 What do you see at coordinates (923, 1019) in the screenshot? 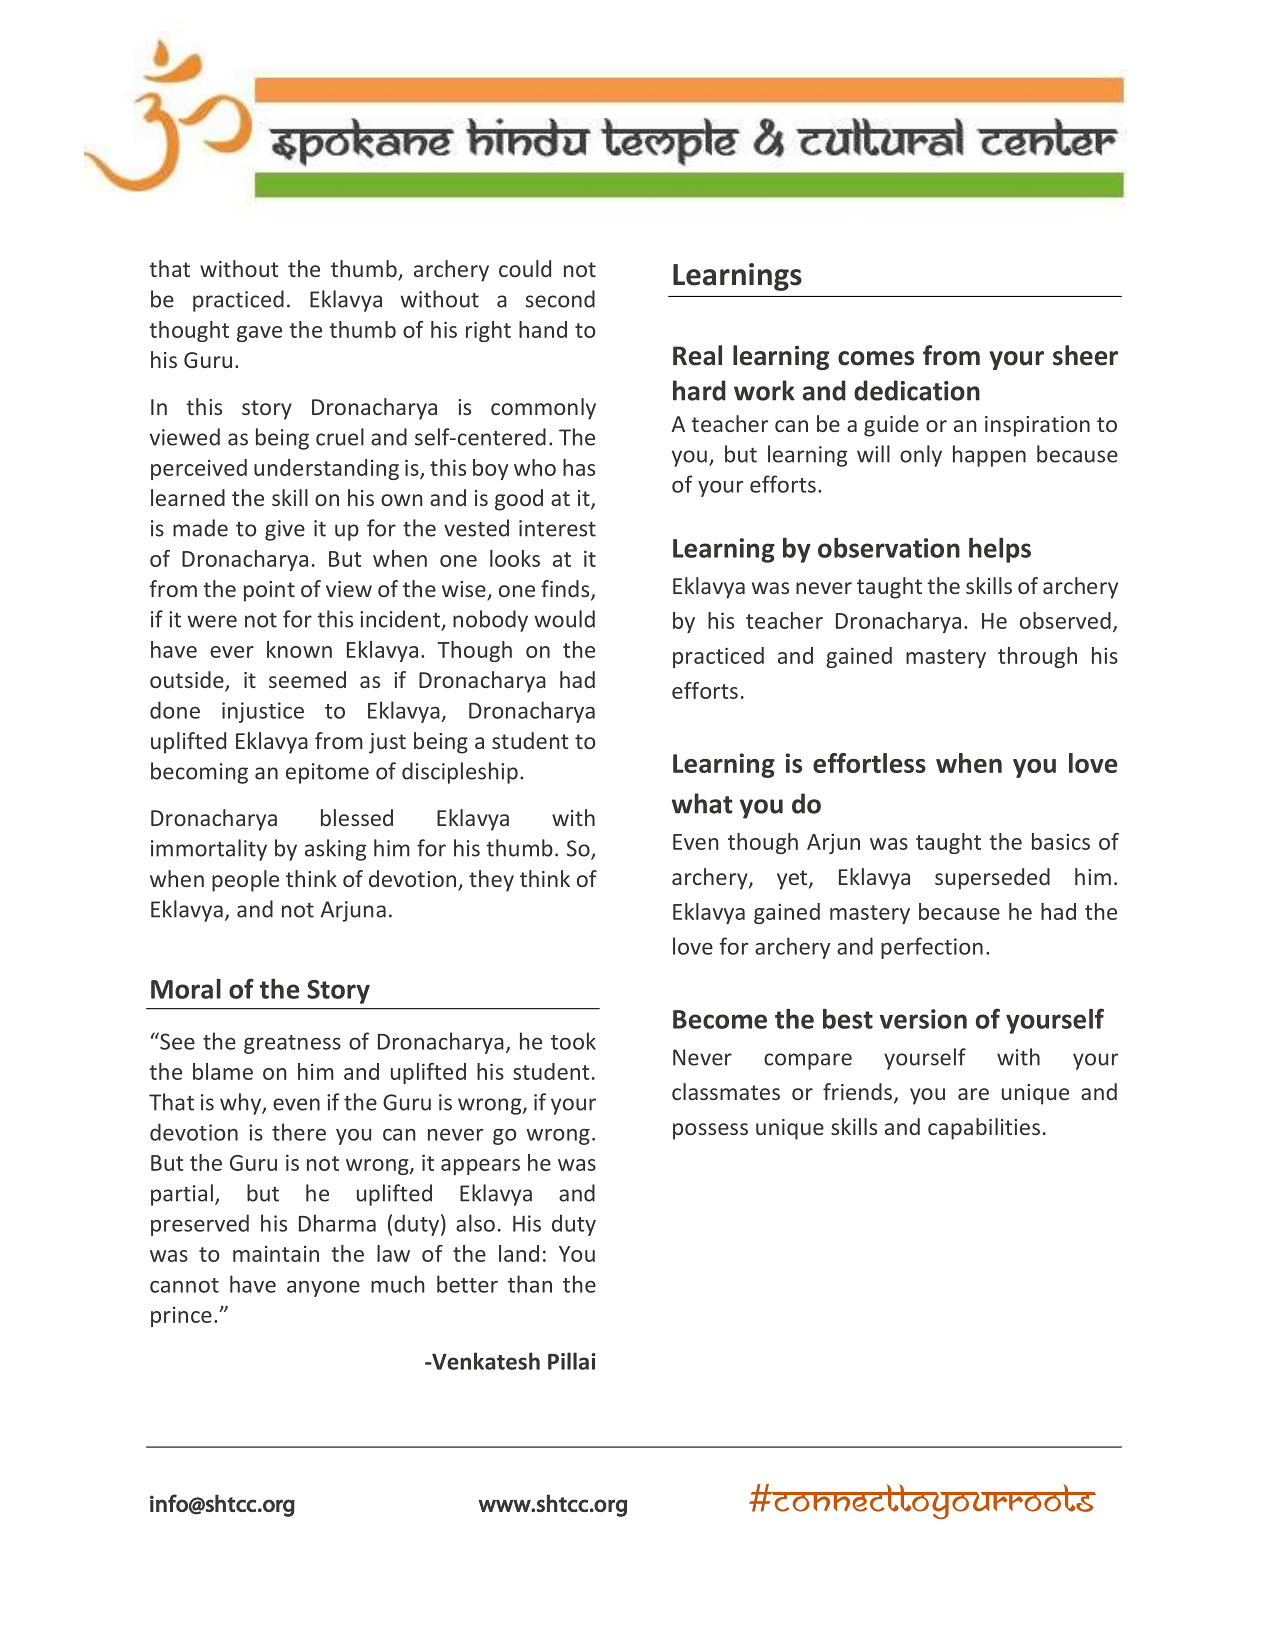
I see `version` at bounding box center [923, 1019].
